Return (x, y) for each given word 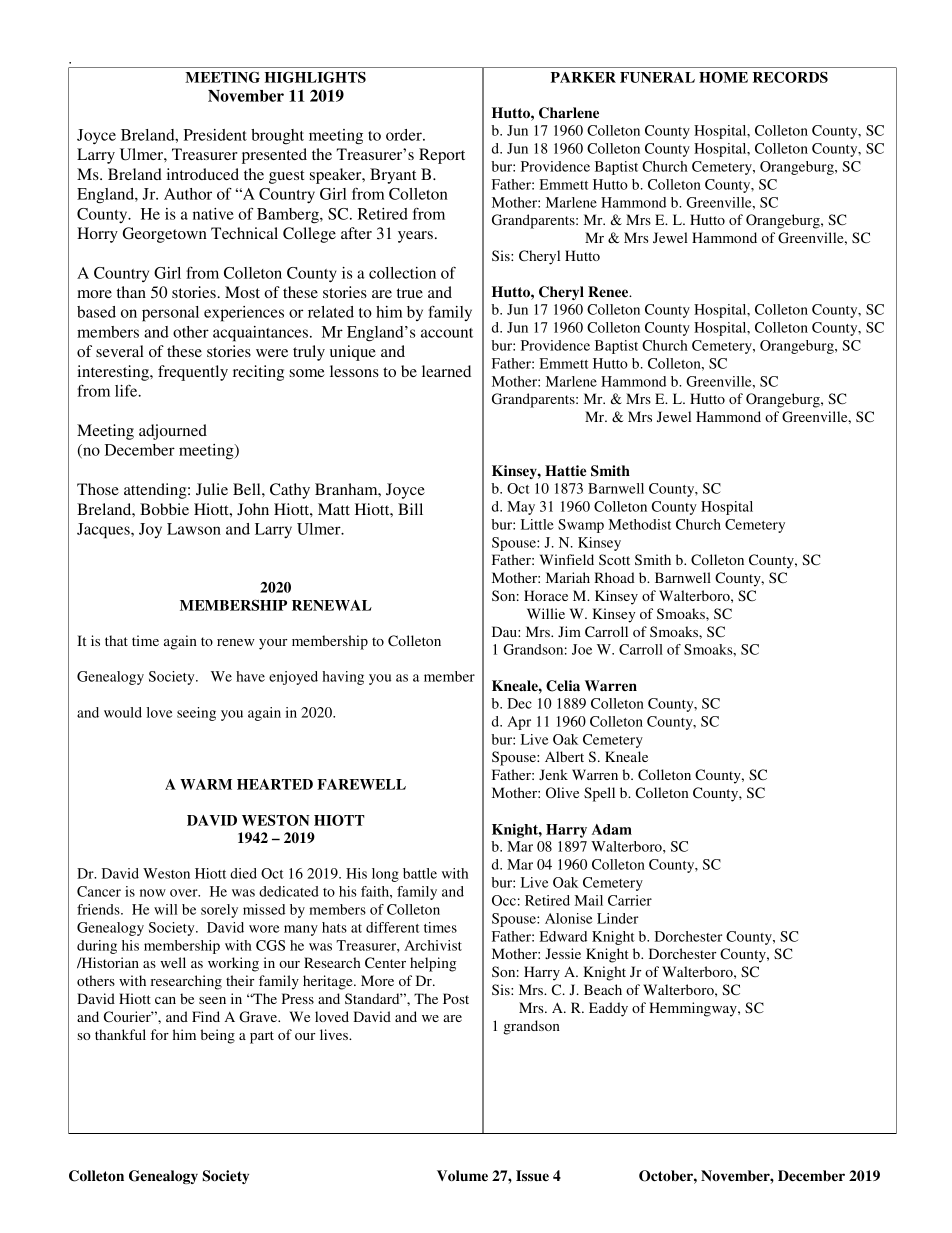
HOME (723, 77)
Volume (462, 1176)
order (405, 135)
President (215, 135)
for (160, 1034)
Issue (532, 1175)
